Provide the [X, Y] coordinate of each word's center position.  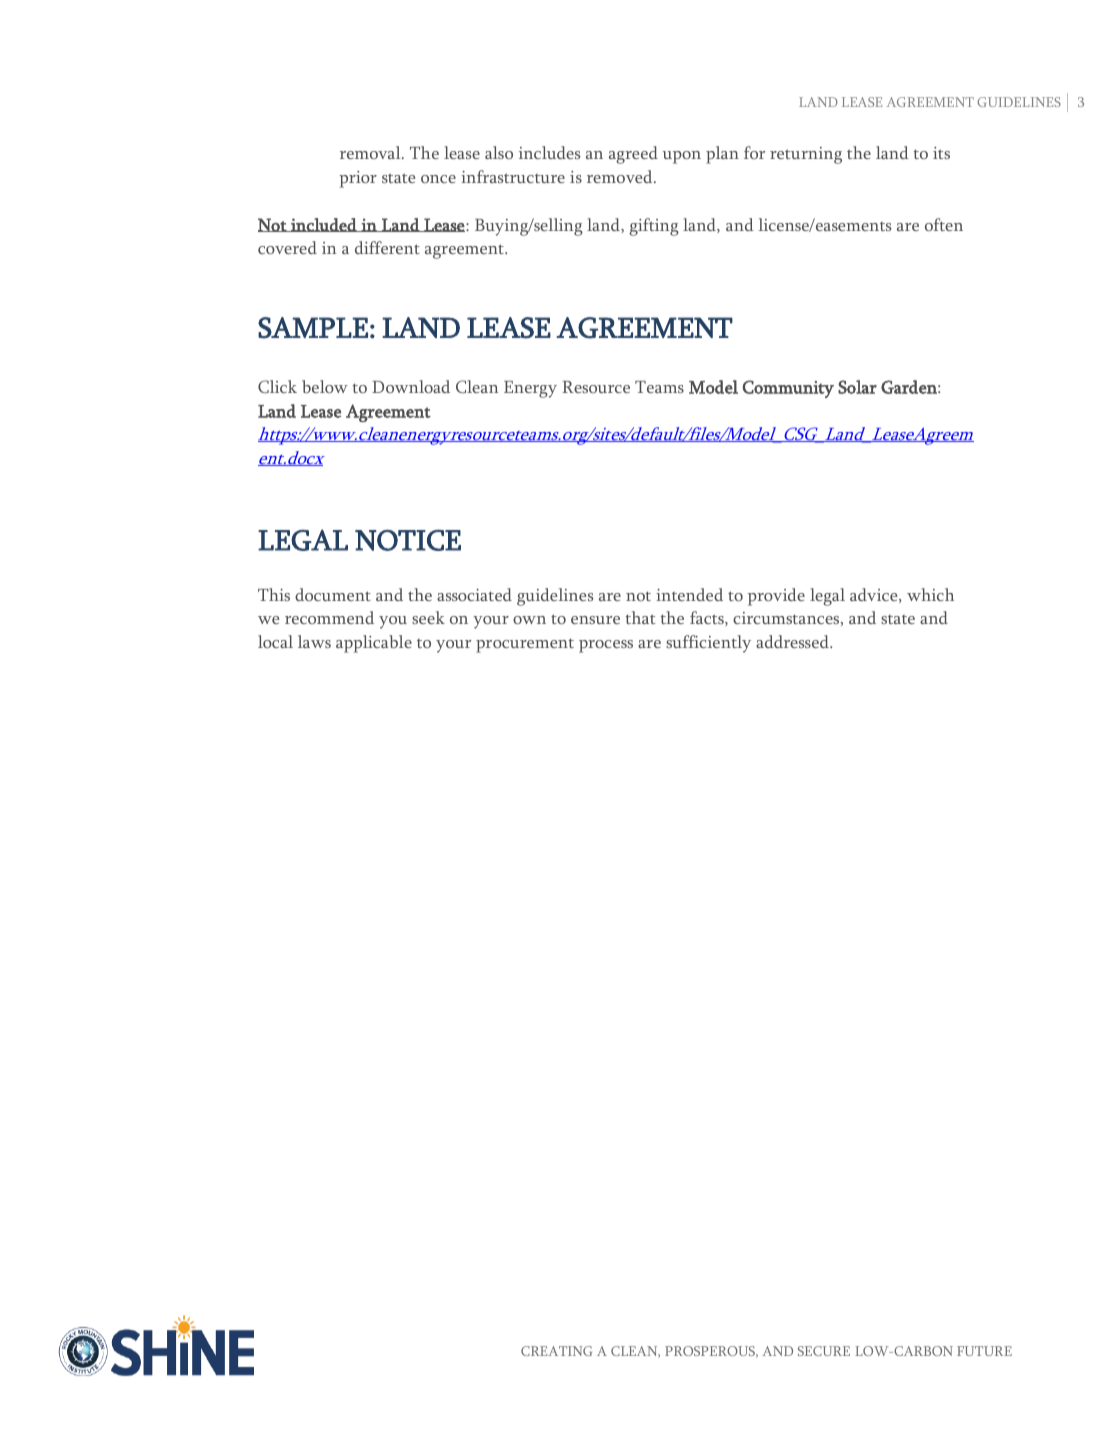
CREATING [556, 1351]
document [333, 594]
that [640, 617]
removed [621, 176]
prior [358, 179]
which [930, 594]
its [941, 153]
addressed [793, 641]
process [606, 646]
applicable [374, 644]
